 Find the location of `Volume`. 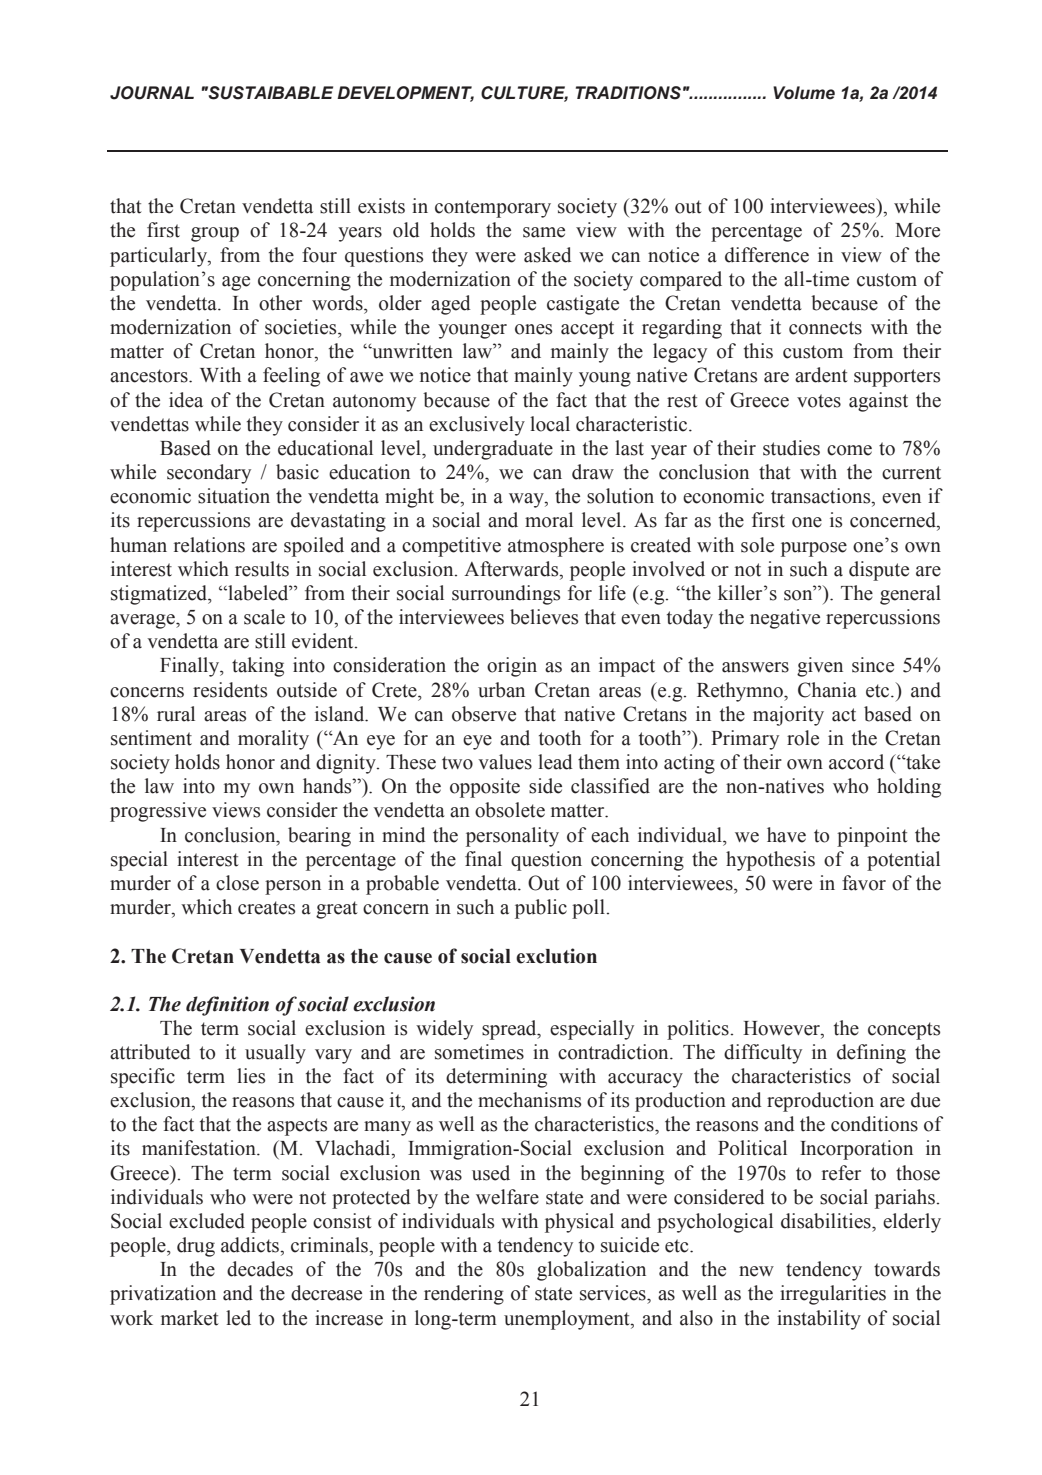

Volume is located at coordinates (804, 93).
